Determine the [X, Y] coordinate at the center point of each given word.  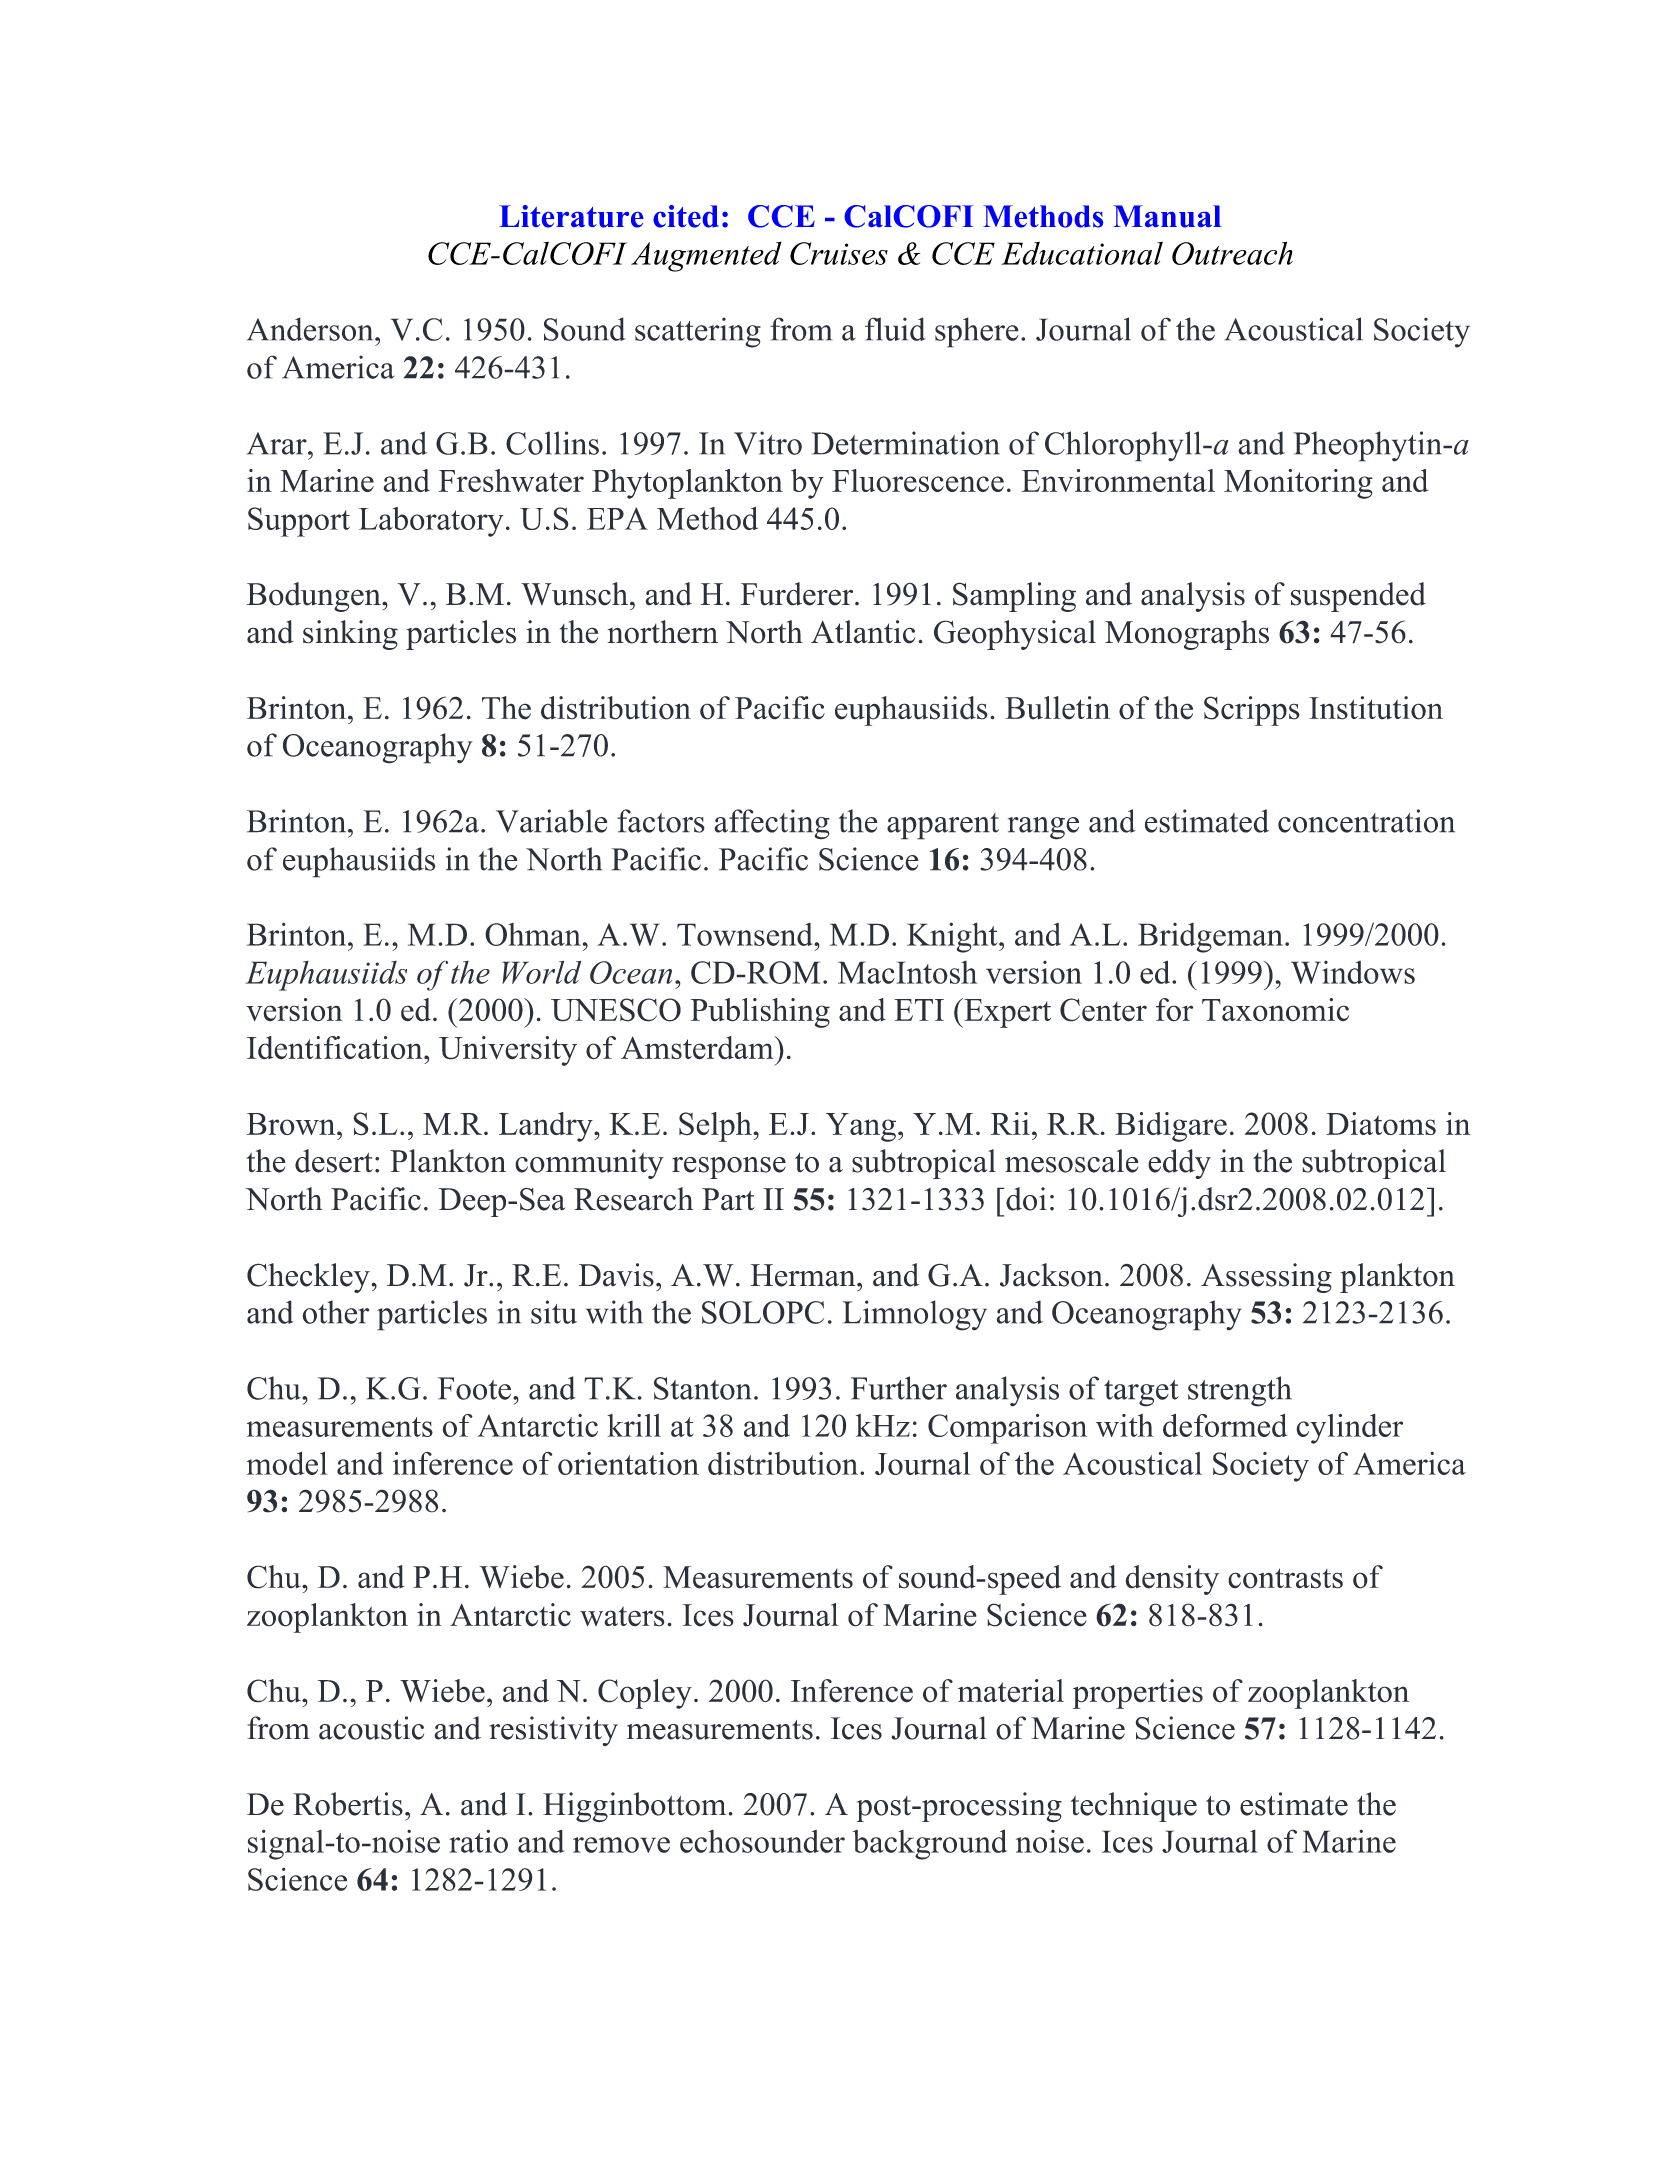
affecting [772, 824]
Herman [804, 1275]
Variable [552, 821]
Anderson [311, 329]
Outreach [1232, 253]
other [335, 1312]
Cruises [839, 253]
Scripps [1252, 711]
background [930, 1844]
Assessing [1266, 1278]
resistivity [553, 1731]
